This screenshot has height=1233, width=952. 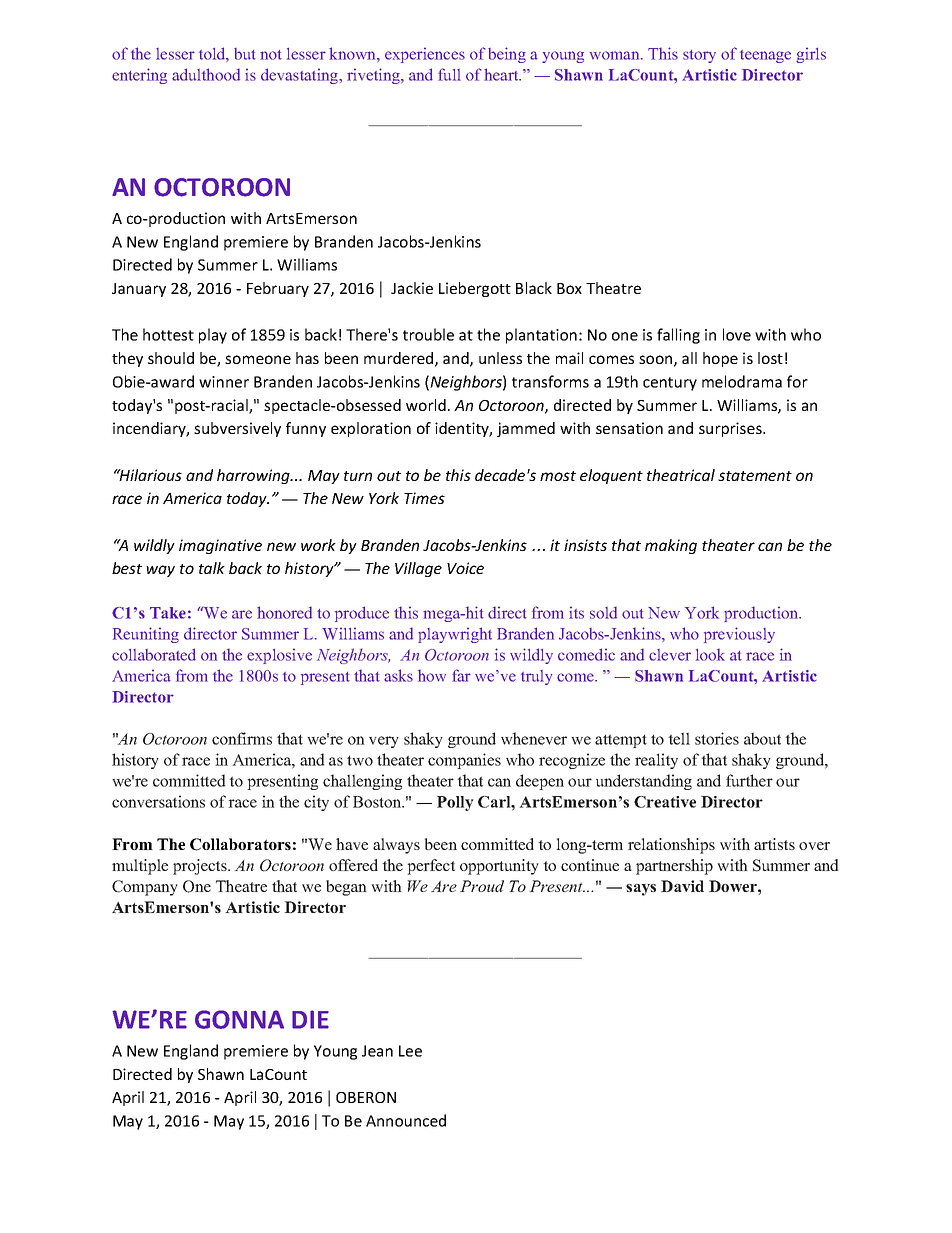 I want to click on GONNA, so click(x=239, y=1019).
